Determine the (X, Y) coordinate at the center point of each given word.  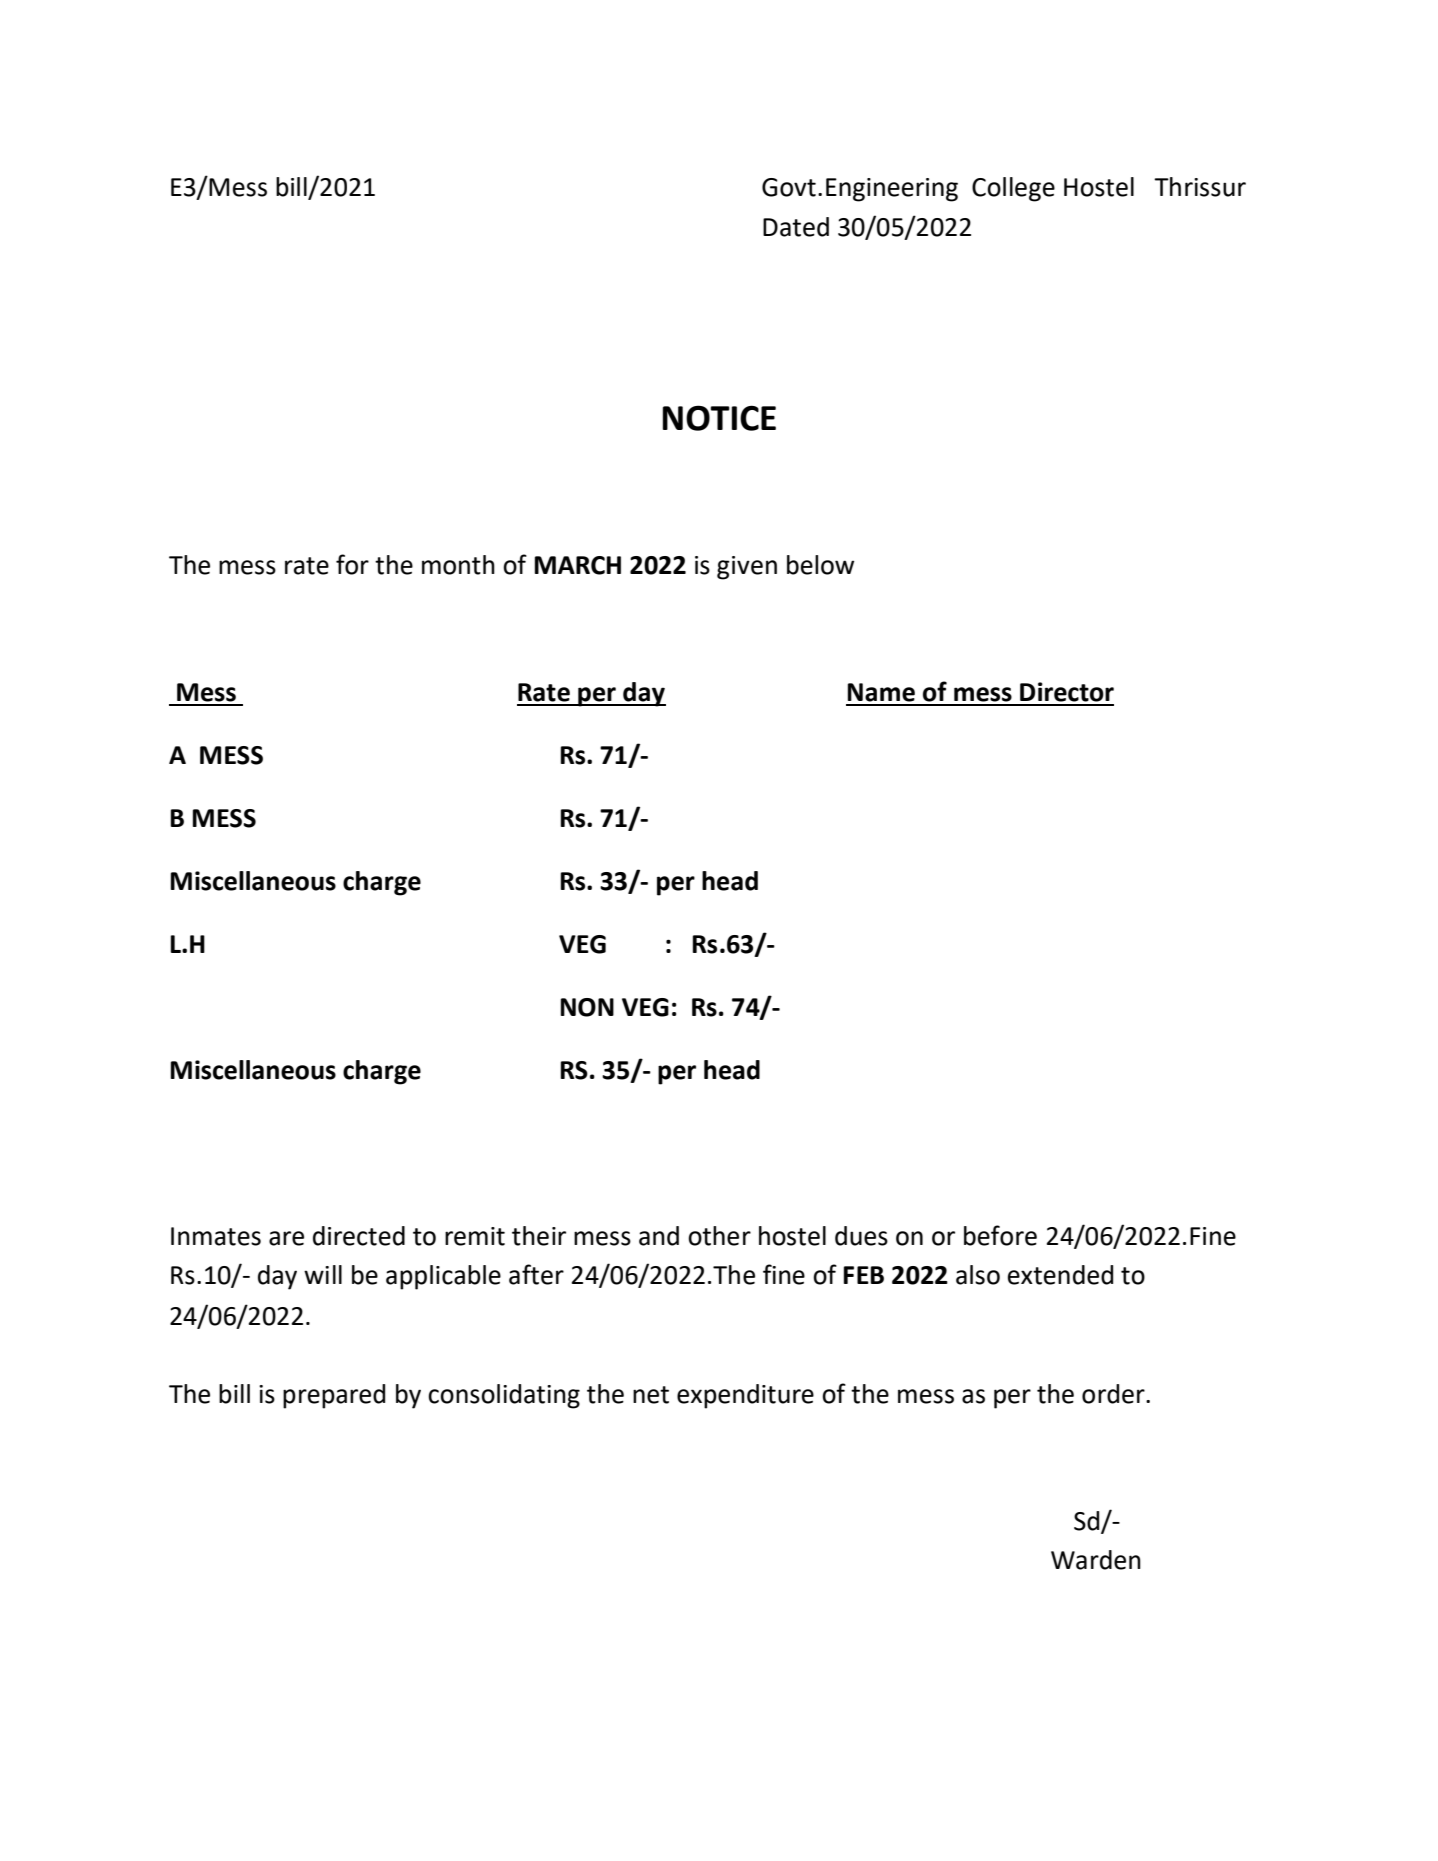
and (659, 1236)
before (1000, 1235)
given (747, 568)
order (1114, 1394)
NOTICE (719, 418)
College (1013, 189)
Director (1067, 692)
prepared (334, 1396)
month (458, 565)
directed (359, 1236)
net (651, 1395)
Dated (796, 227)
